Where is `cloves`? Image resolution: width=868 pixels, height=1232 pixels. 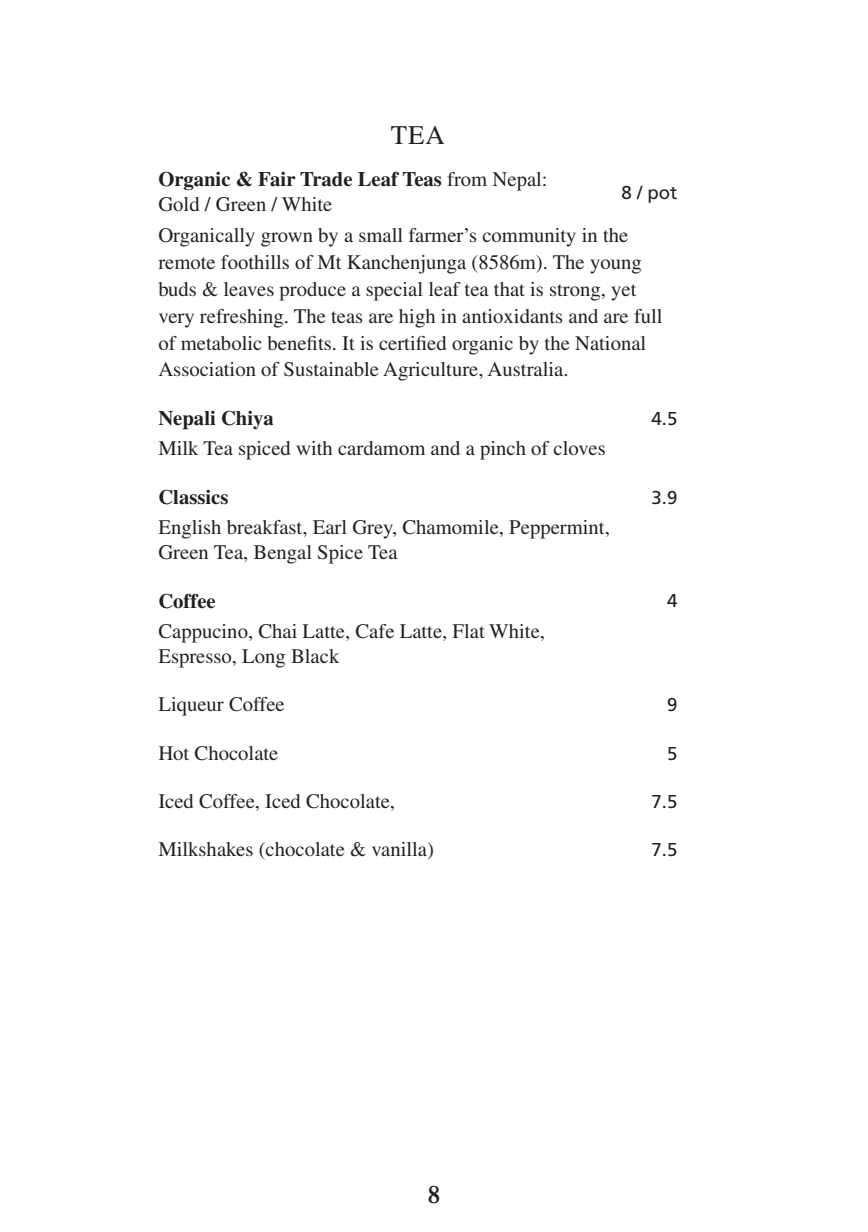
cloves is located at coordinates (579, 448).
